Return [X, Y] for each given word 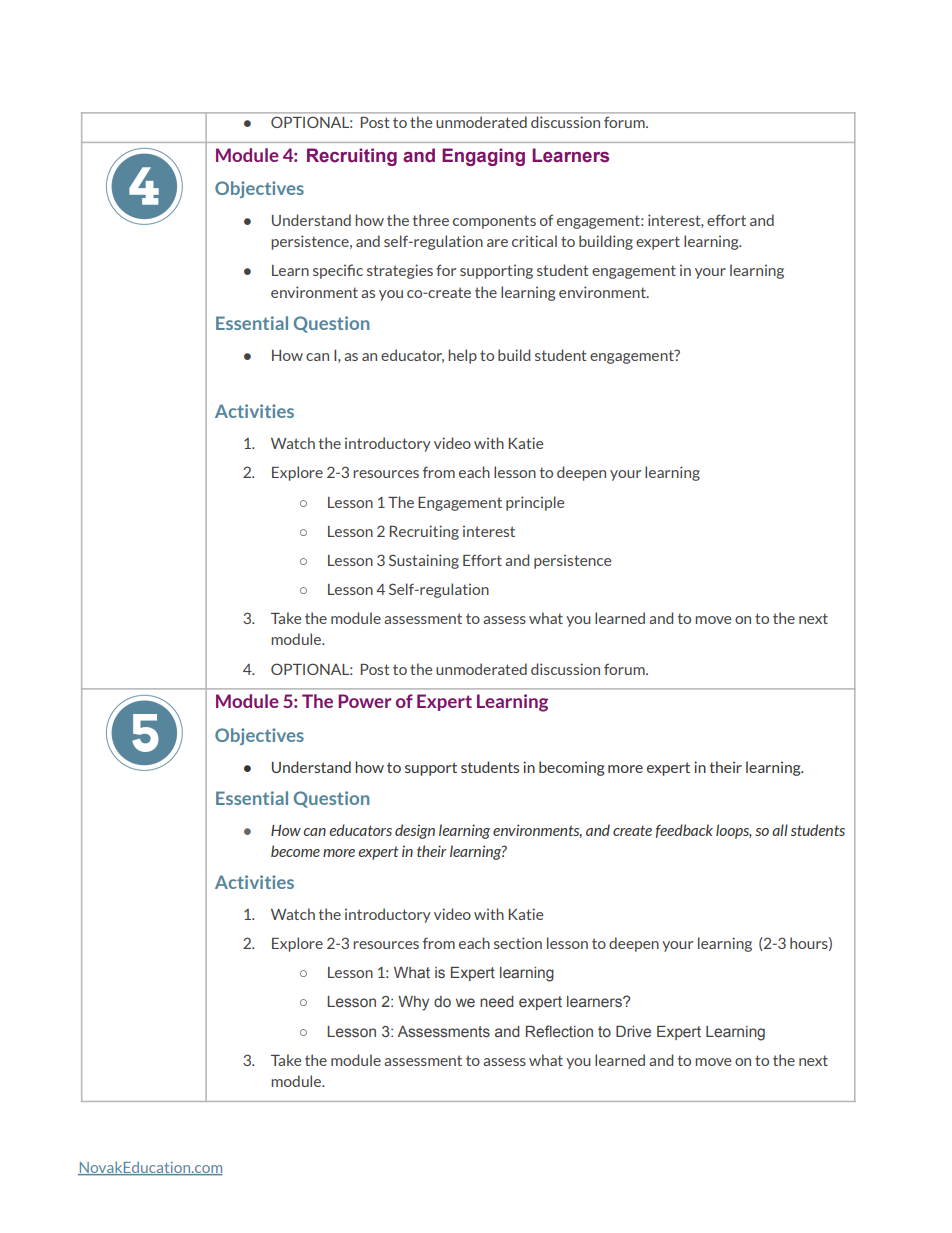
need [497, 1002]
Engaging [483, 157]
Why [413, 1003]
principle [535, 503]
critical [534, 241]
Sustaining [424, 561]
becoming [571, 768]
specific [338, 271]
